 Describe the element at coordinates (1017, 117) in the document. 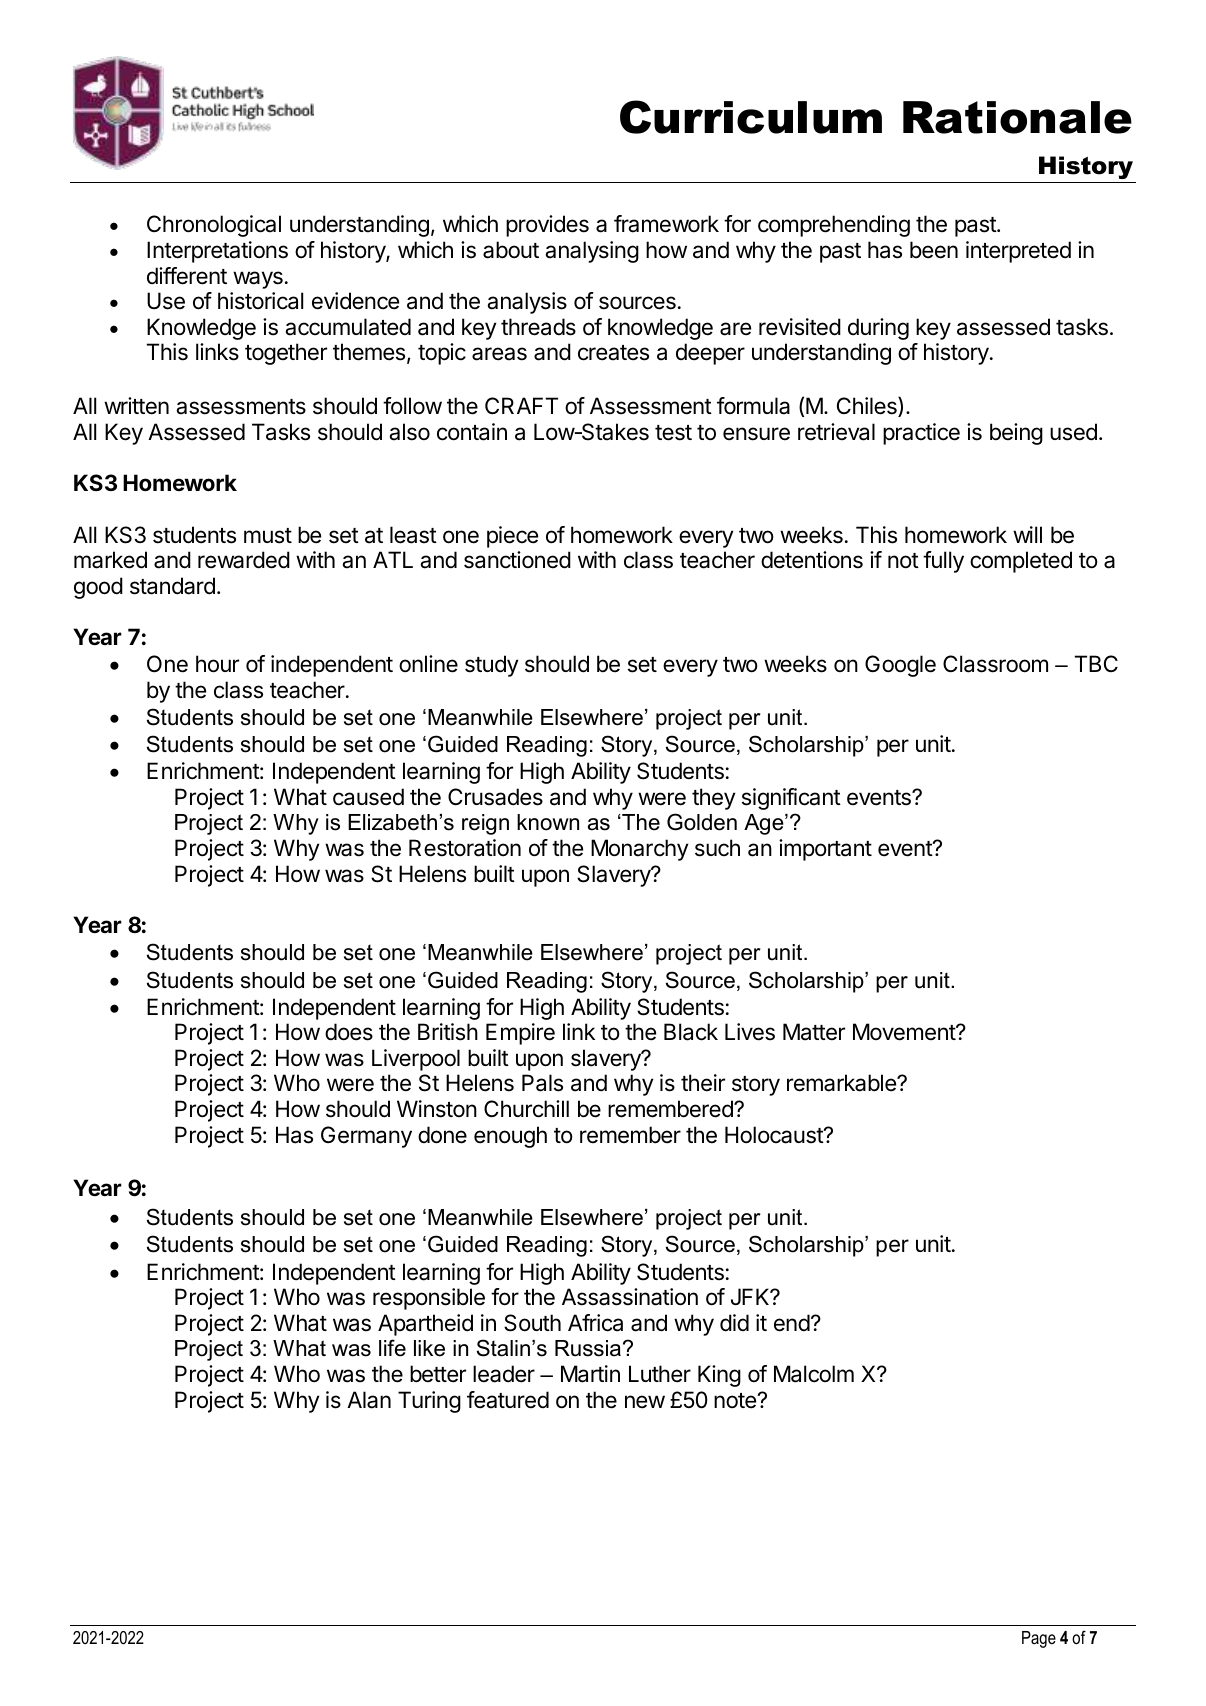

I see `Rationale` at that location.
